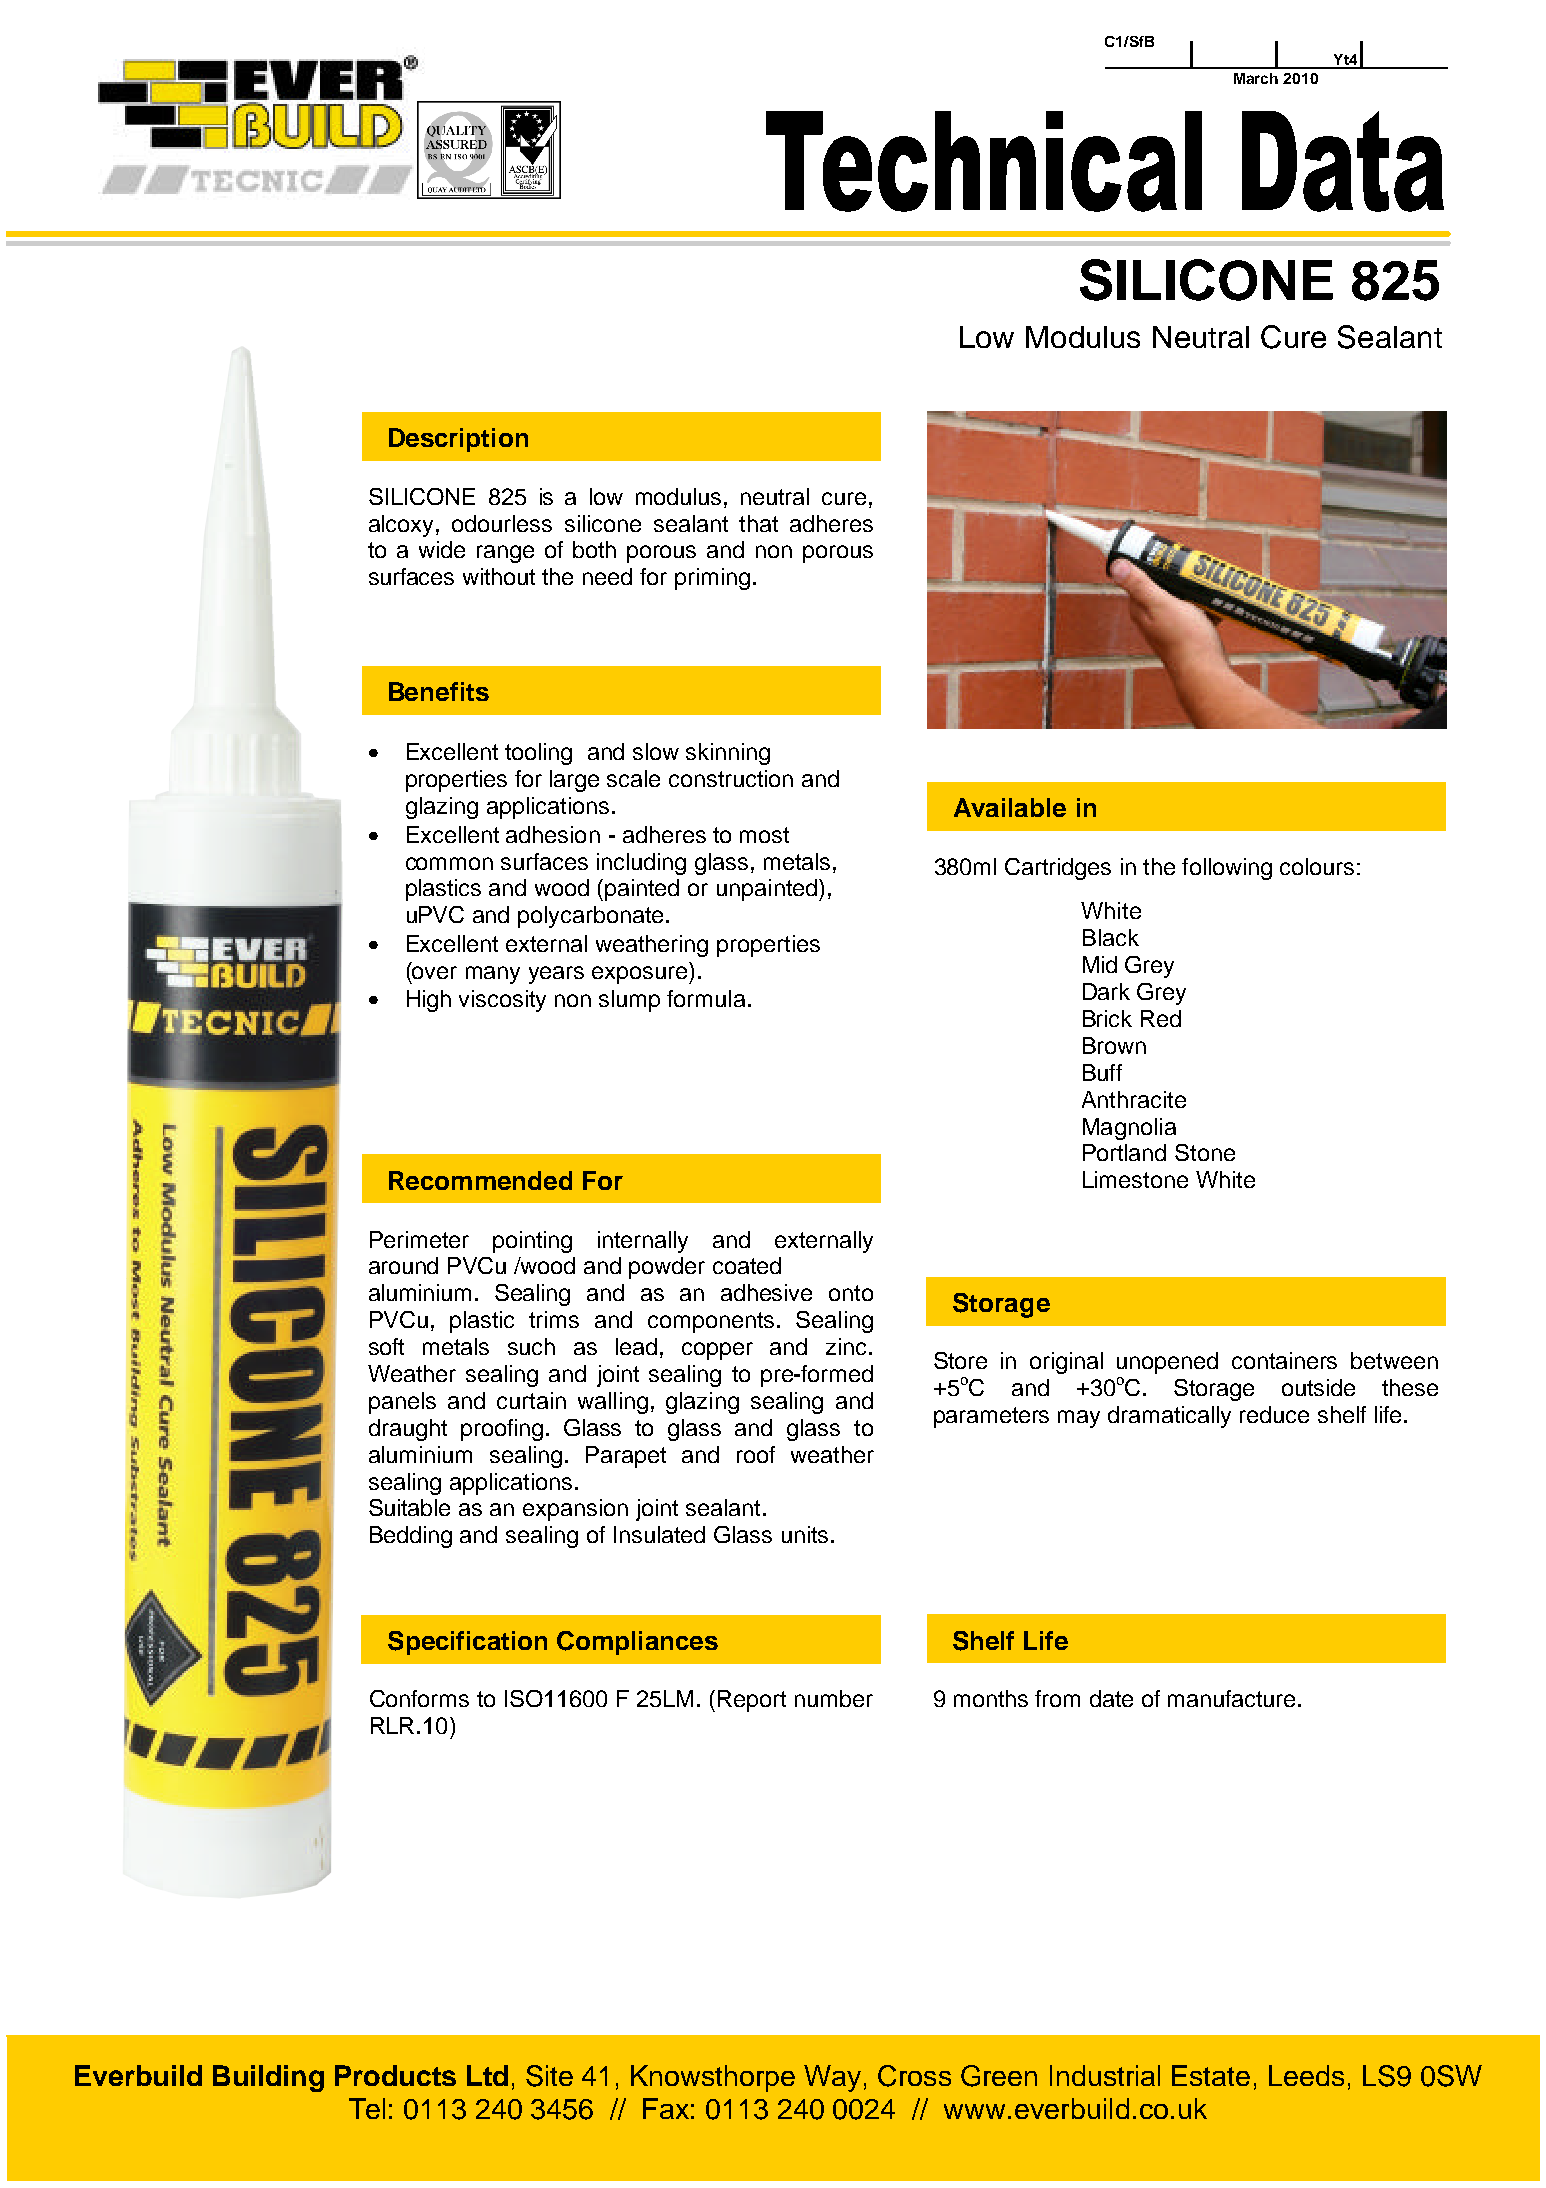 The height and width of the screenshot is (2188, 1546). What do you see at coordinates (1256, 78) in the screenshot?
I see `March` at bounding box center [1256, 78].
